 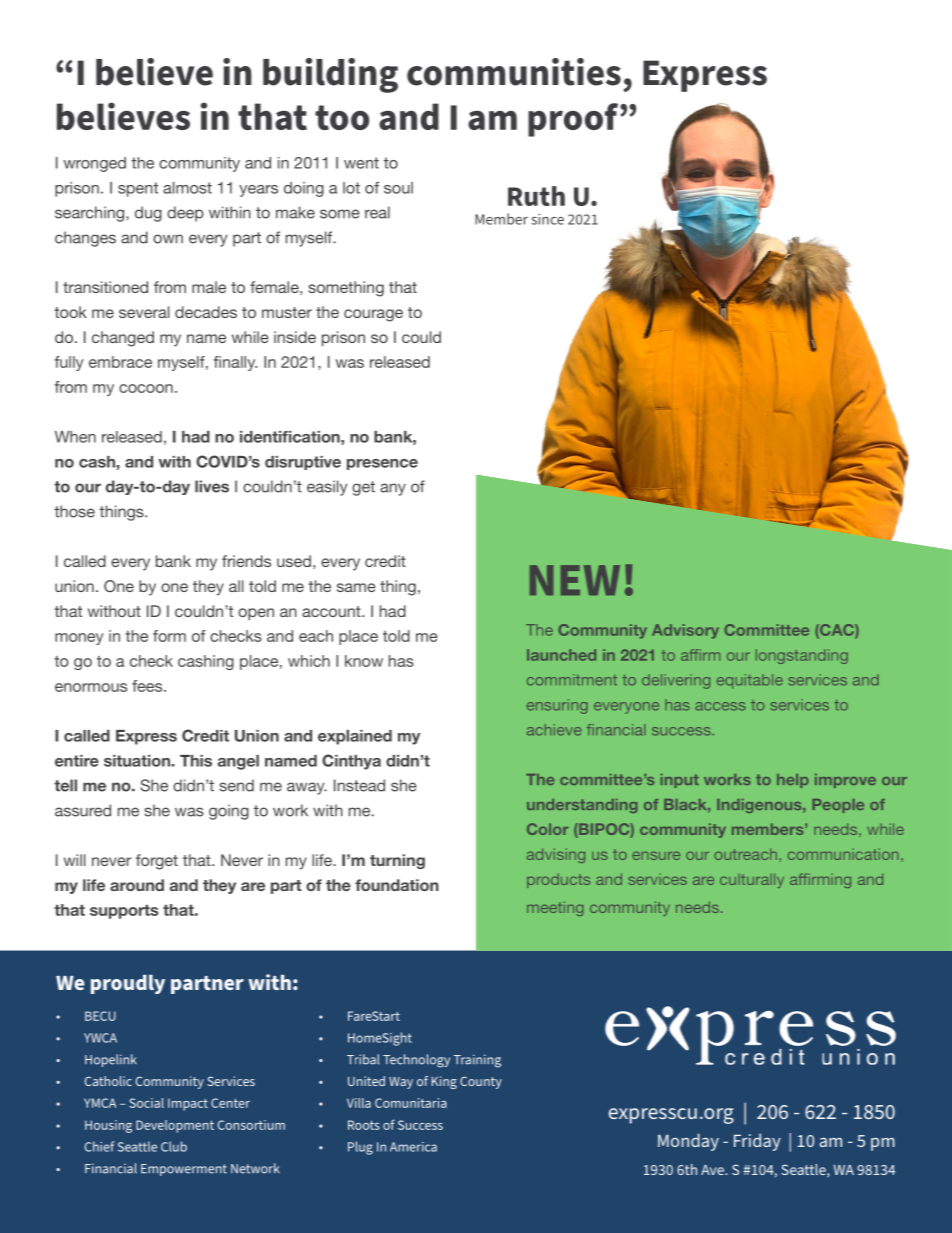 I want to click on since, so click(x=547, y=219).
